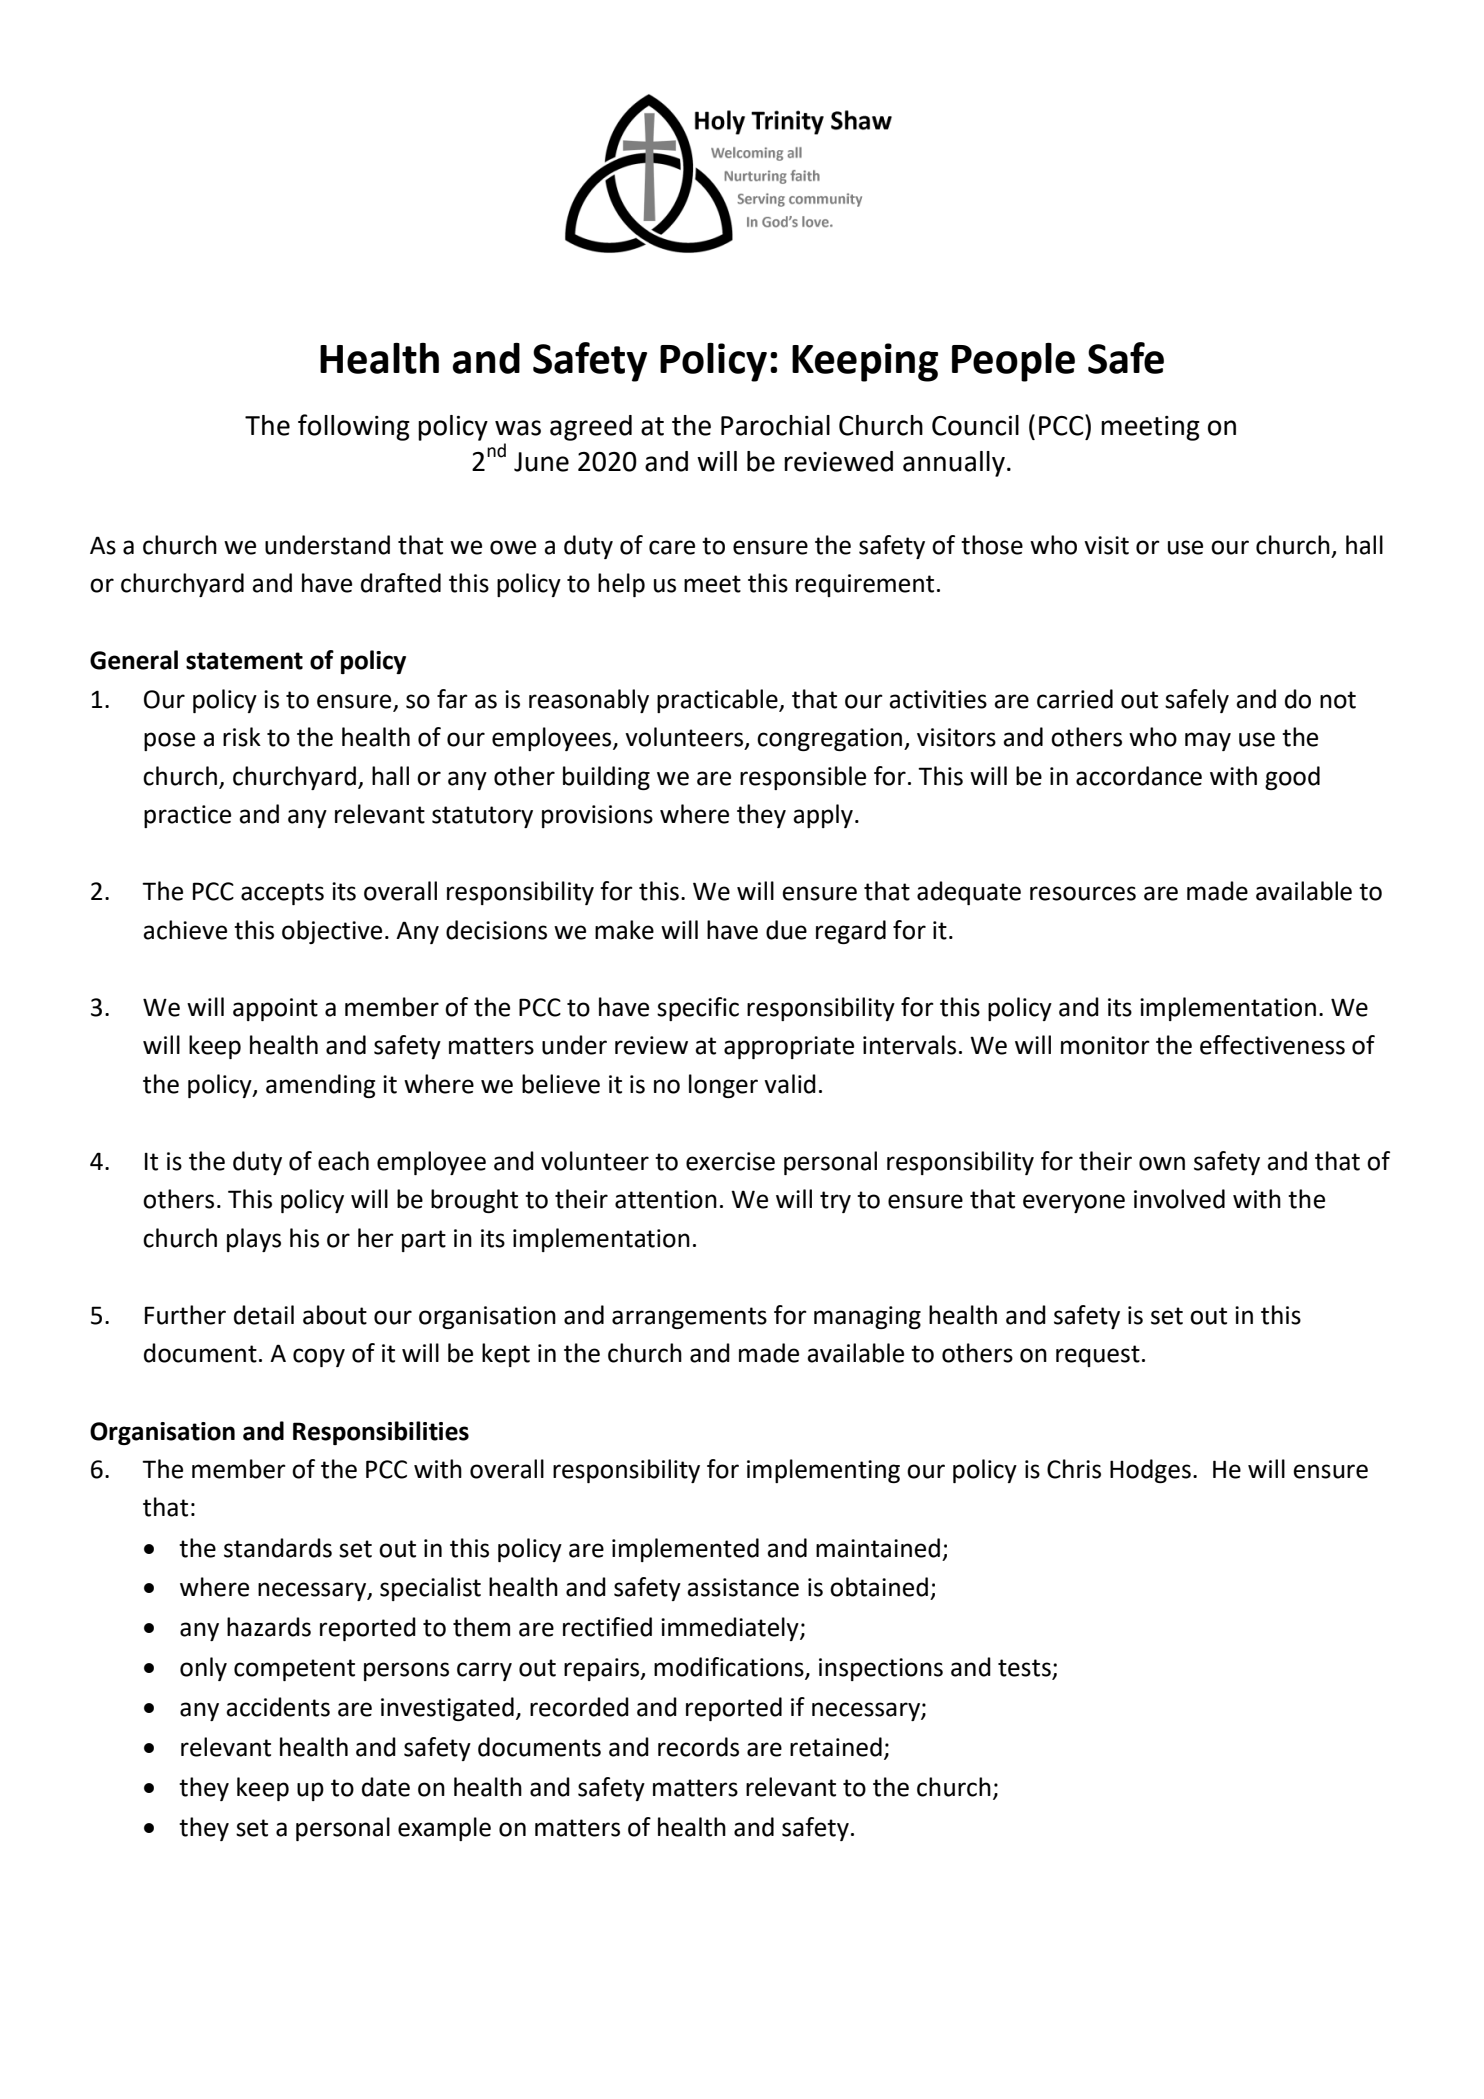 This screenshot has width=1484, height=2099. I want to click on amending, so click(320, 1086).
